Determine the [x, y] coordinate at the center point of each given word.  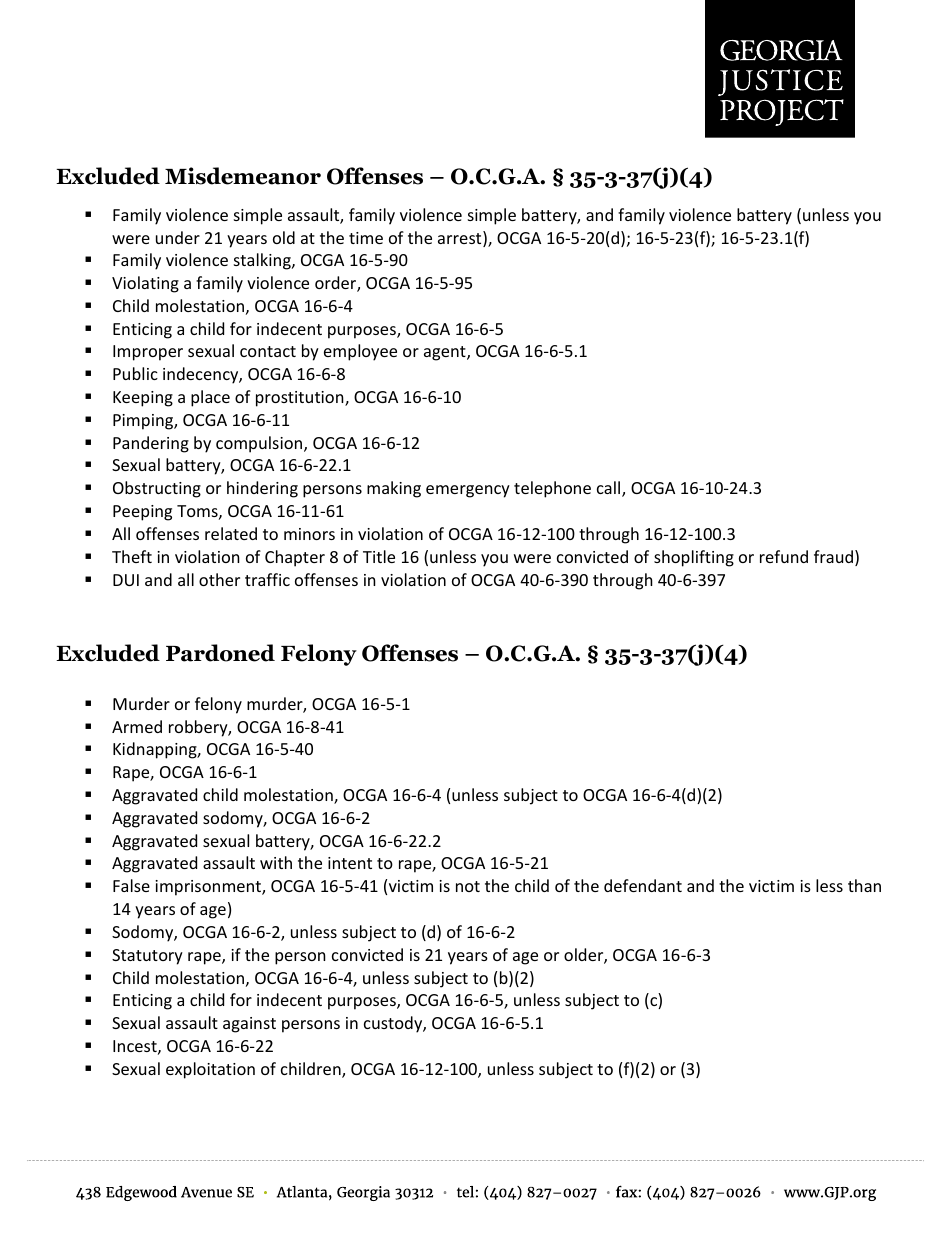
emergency [468, 491]
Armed [137, 726]
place [210, 398]
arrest [461, 239]
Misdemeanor [243, 176]
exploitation [210, 1070]
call [608, 487]
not [468, 886]
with [276, 862]
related [231, 533]
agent [446, 353]
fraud [833, 556]
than [864, 885]
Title [379, 556]
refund [784, 556]
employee [360, 352]
